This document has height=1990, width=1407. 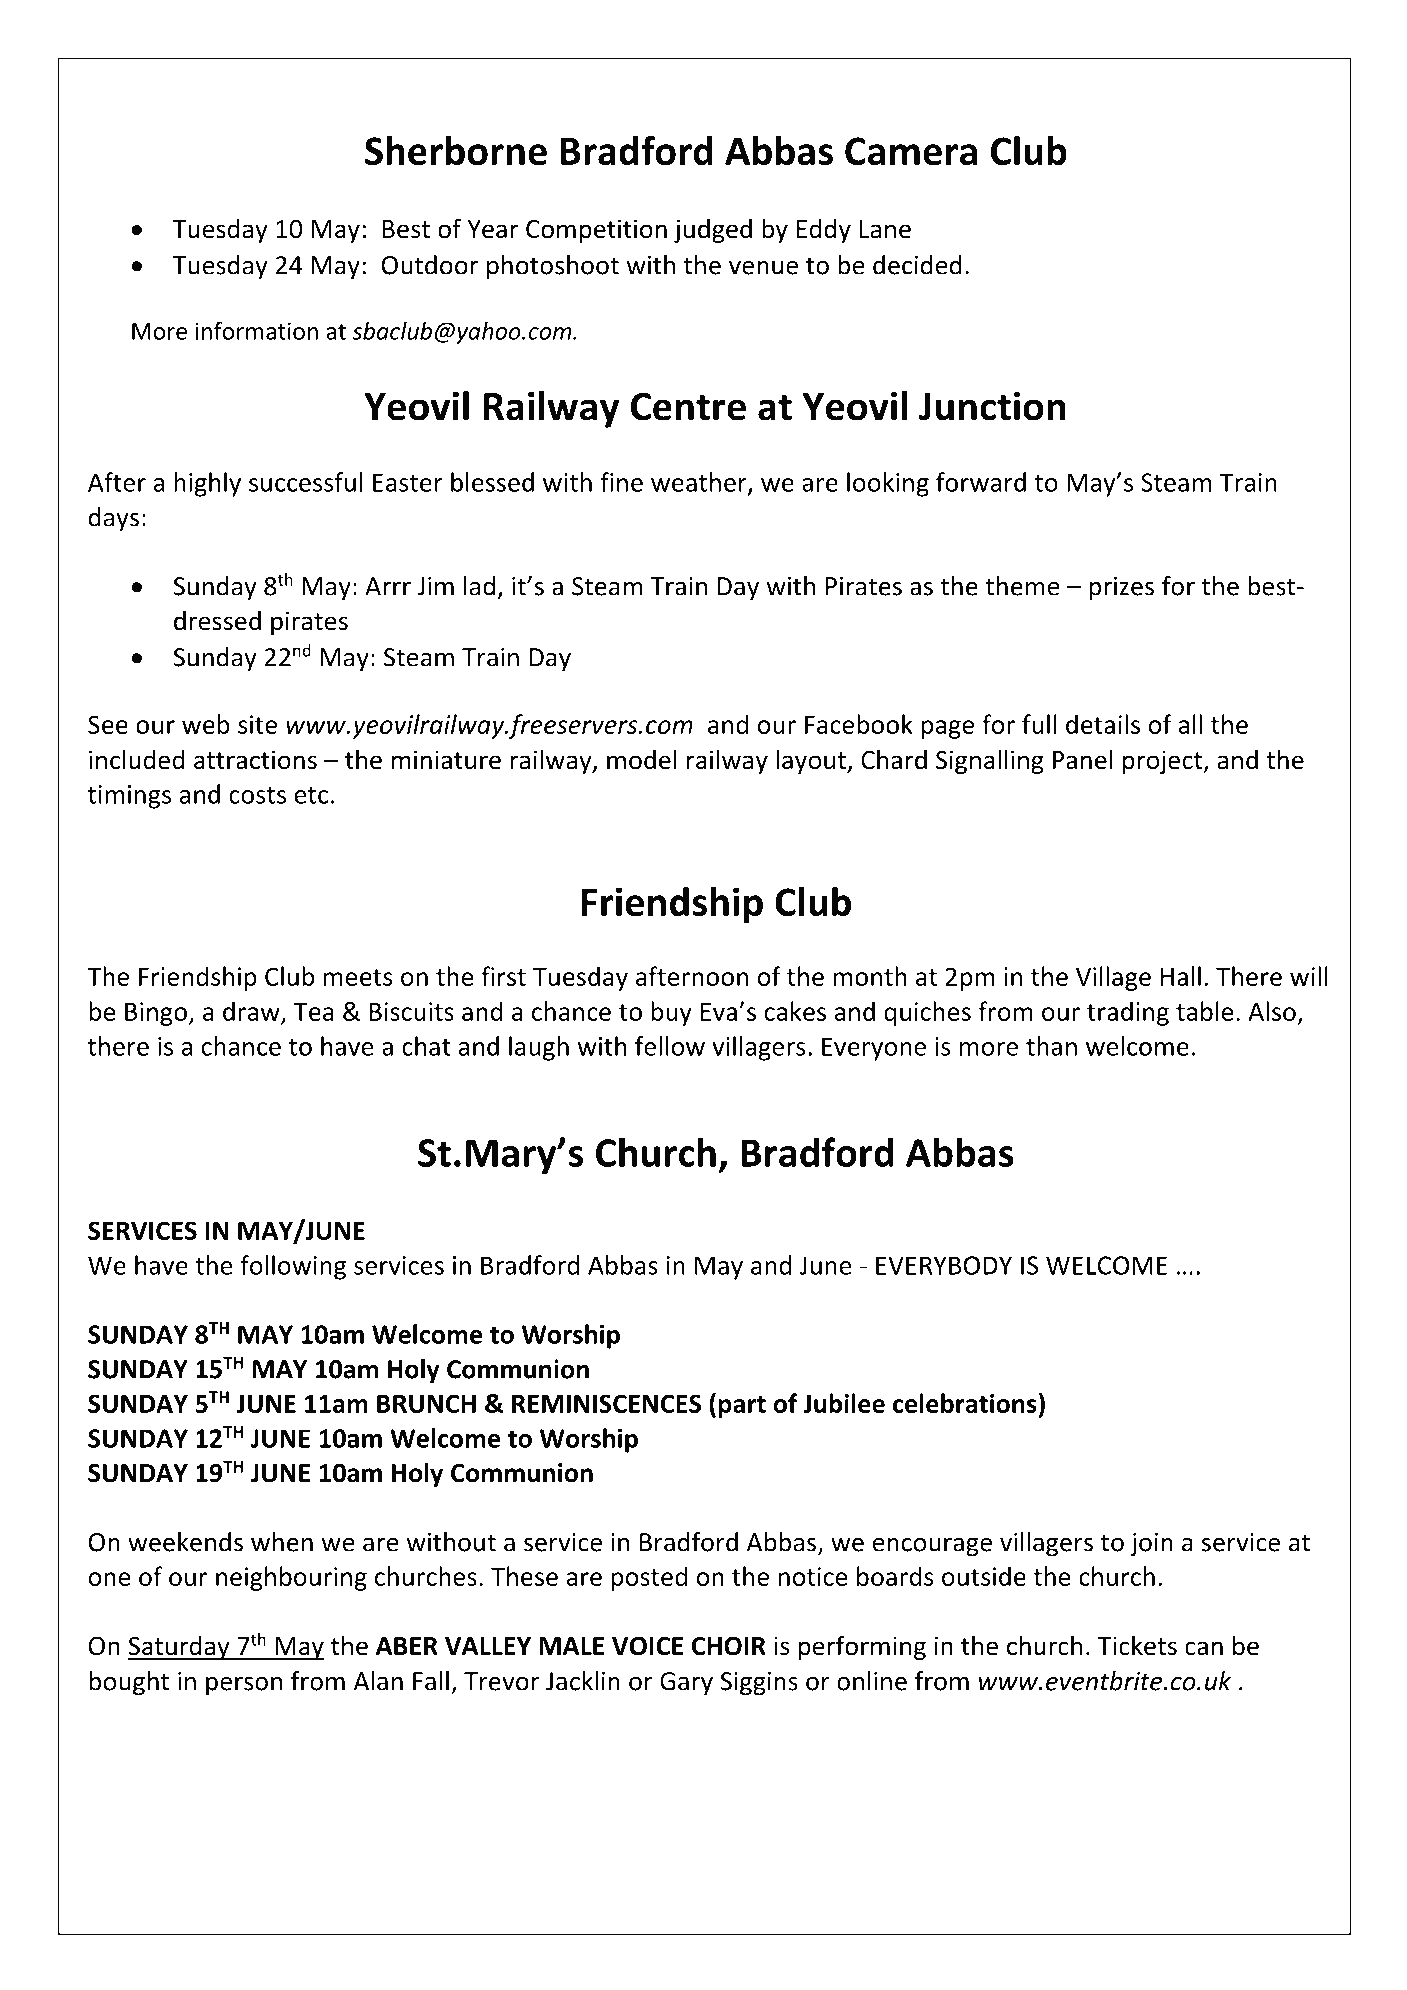 I want to click on judged, so click(x=713, y=230).
